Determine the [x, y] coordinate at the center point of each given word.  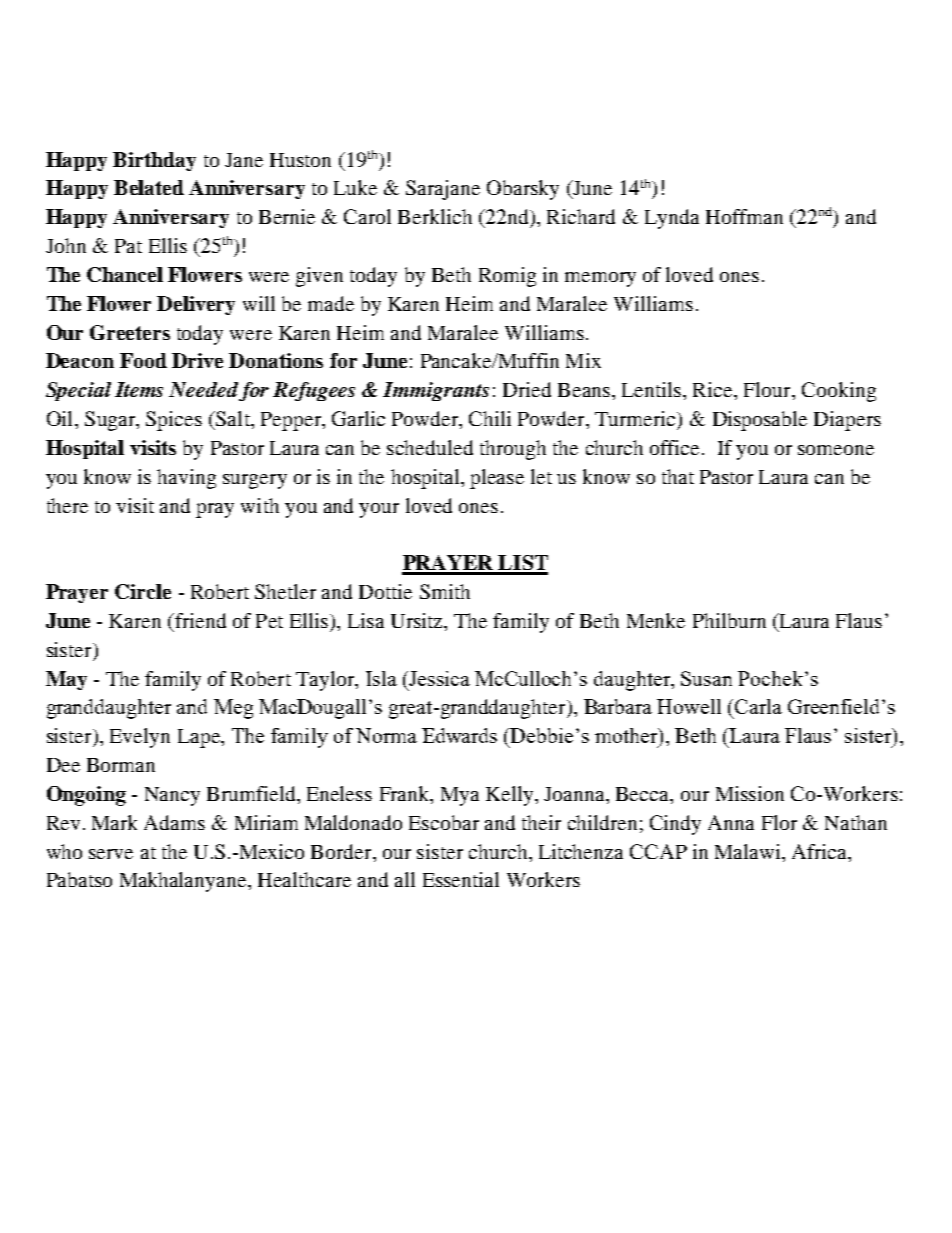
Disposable [760, 421]
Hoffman [744, 216]
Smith [445, 591]
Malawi [749, 851]
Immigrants [436, 391]
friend [199, 620]
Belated [149, 187]
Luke [355, 187]
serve [111, 854]
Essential [461, 879]
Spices [174, 421]
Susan [706, 678]
